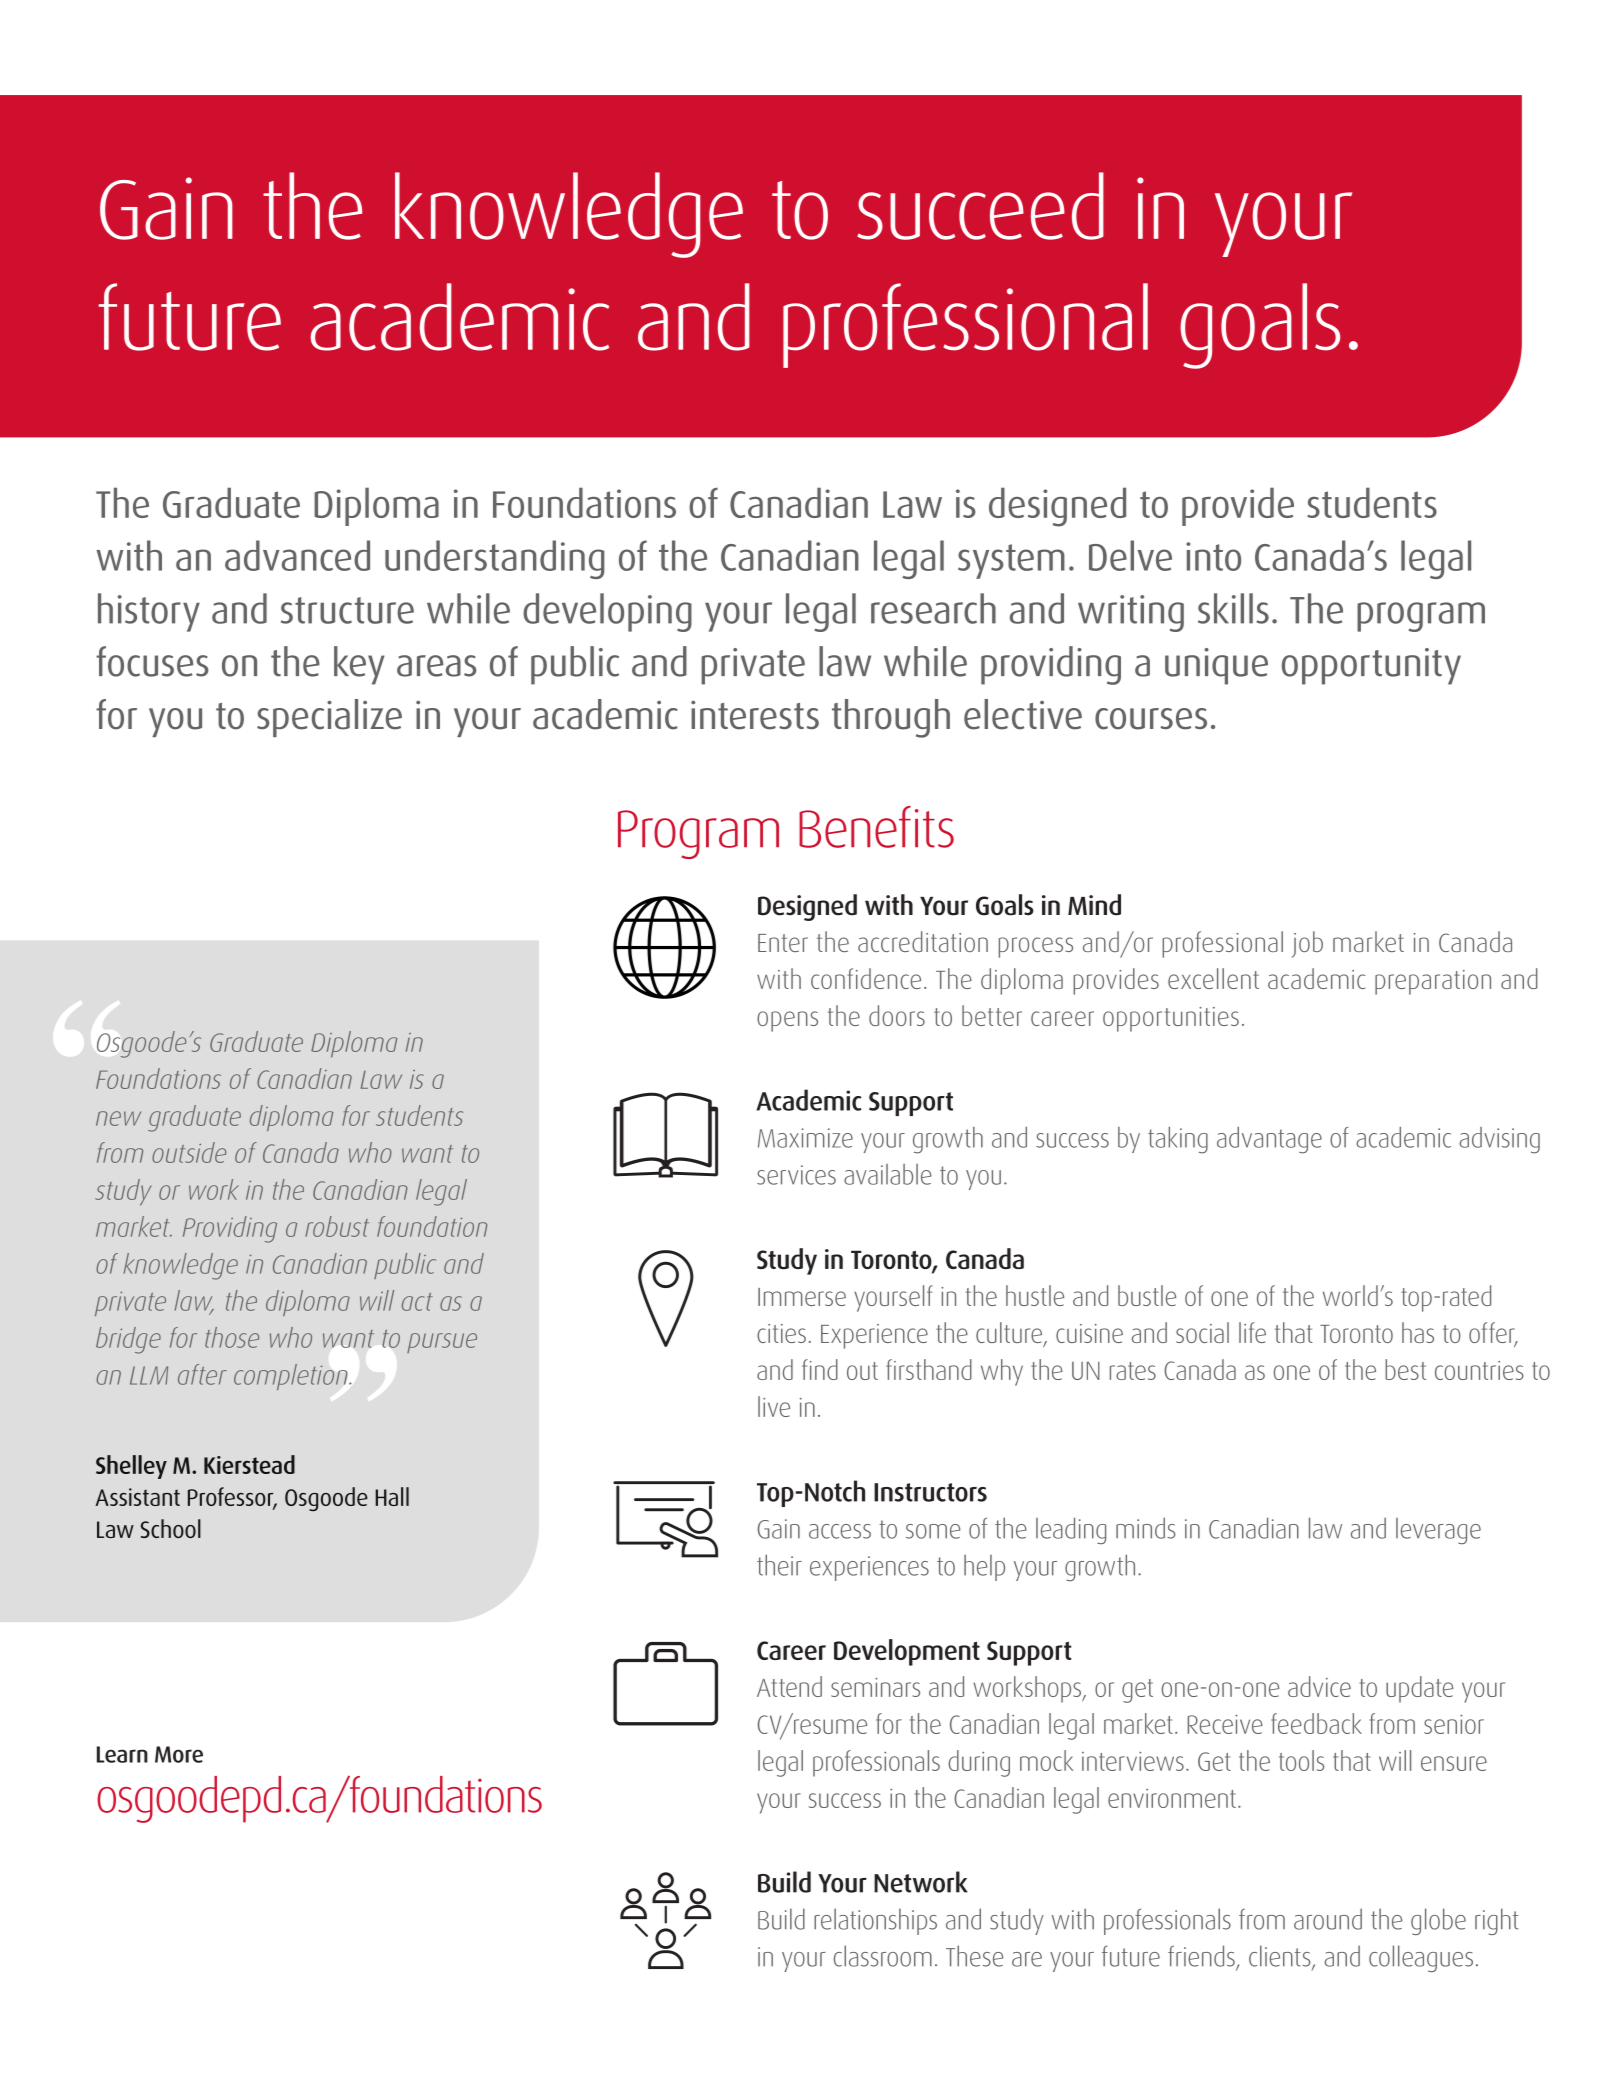 This document has height=2092, width=1617. What do you see at coordinates (875, 1921) in the document?
I see `relationships` at bounding box center [875, 1921].
